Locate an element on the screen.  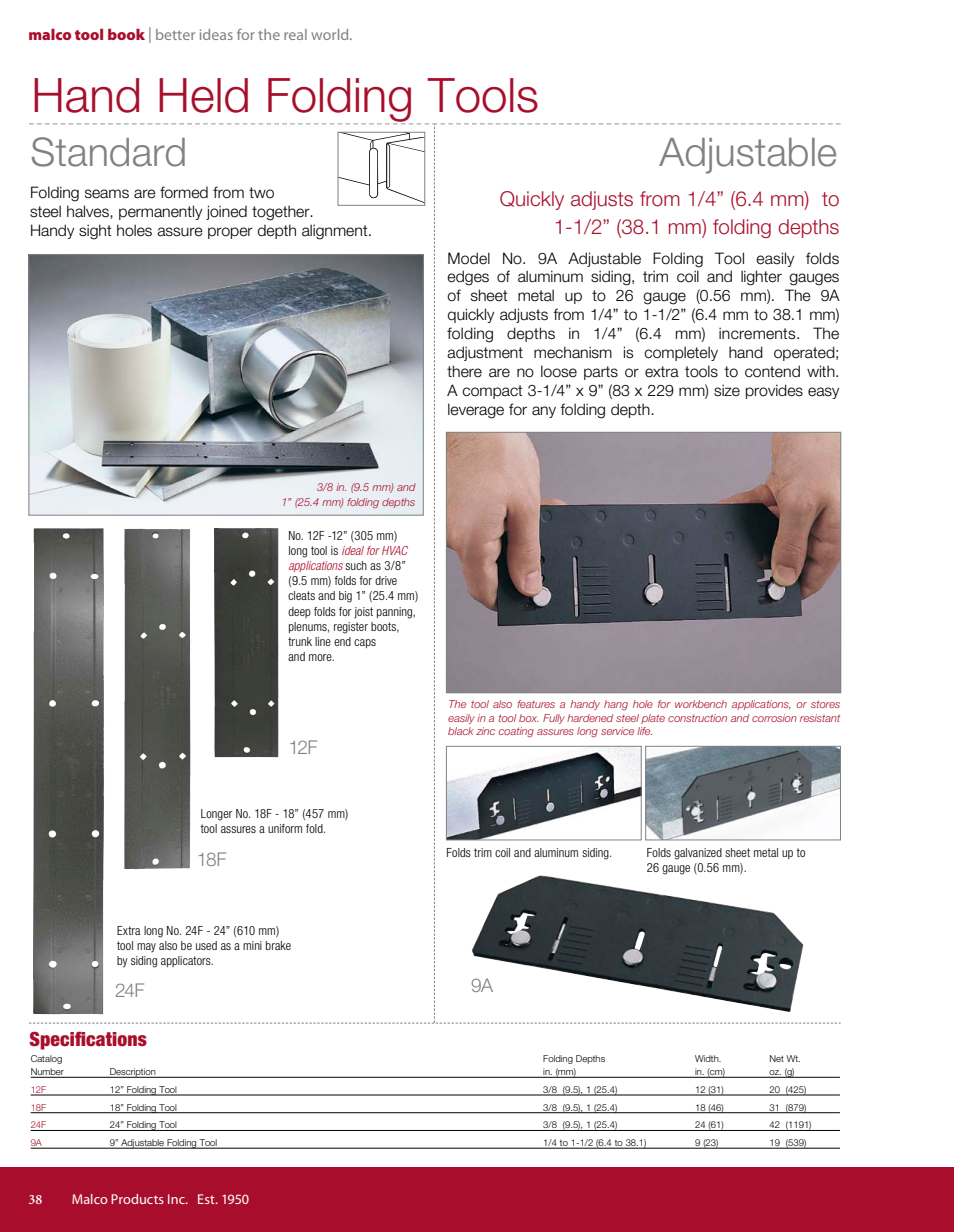
book is located at coordinates (126, 34).
